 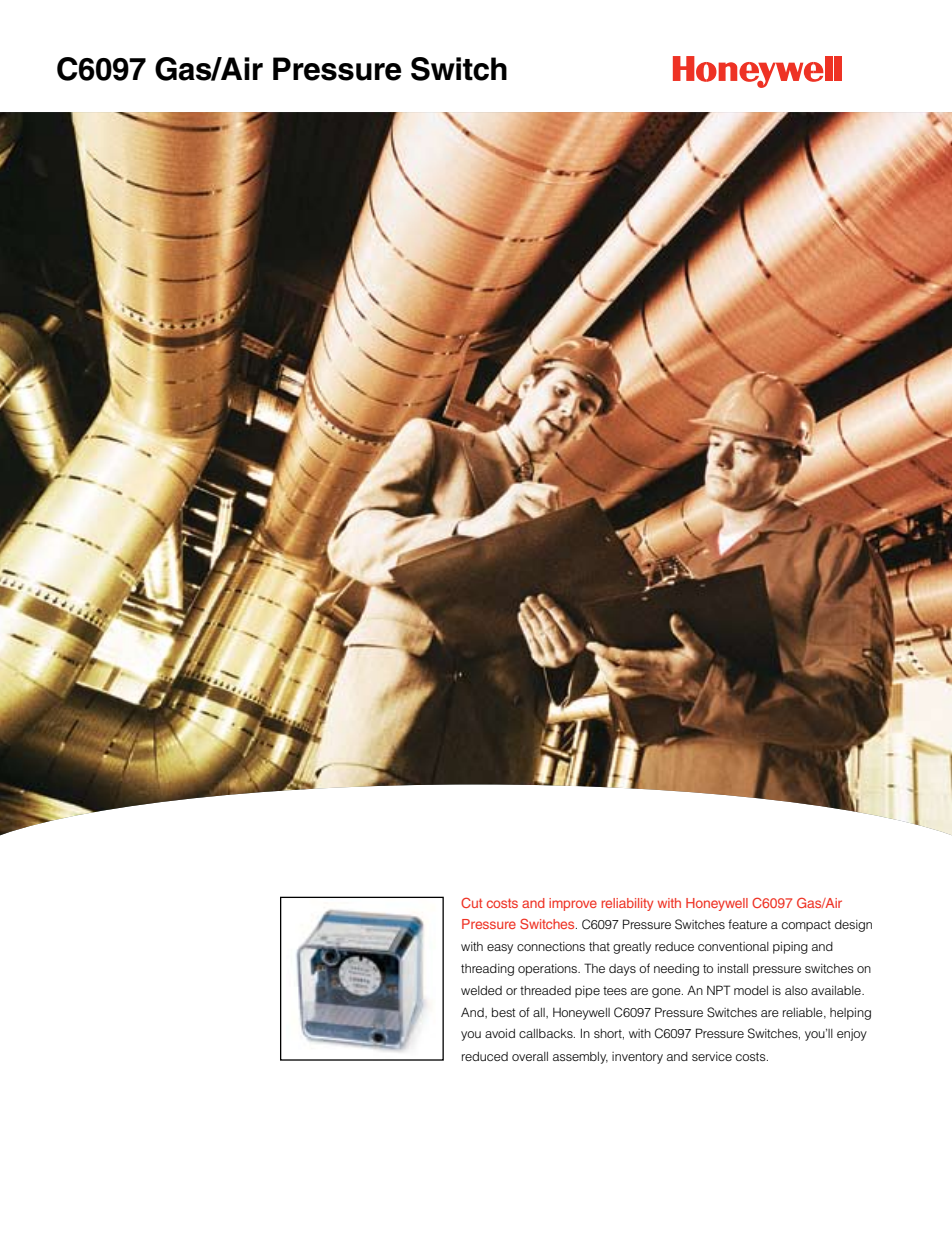 I want to click on gone, so click(x=667, y=993).
